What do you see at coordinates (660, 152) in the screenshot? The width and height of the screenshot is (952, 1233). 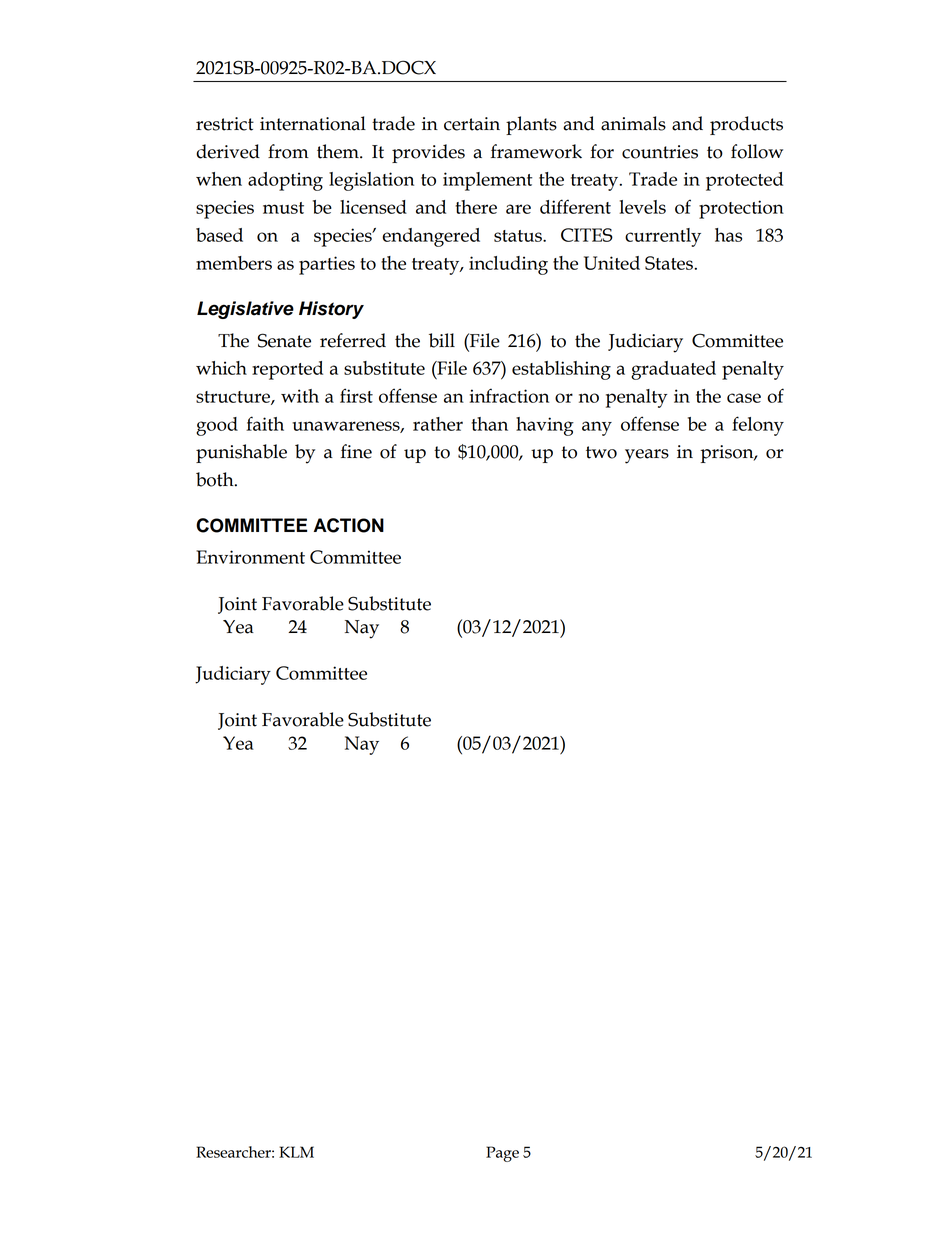 I see `countries` at bounding box center [660, 152].
